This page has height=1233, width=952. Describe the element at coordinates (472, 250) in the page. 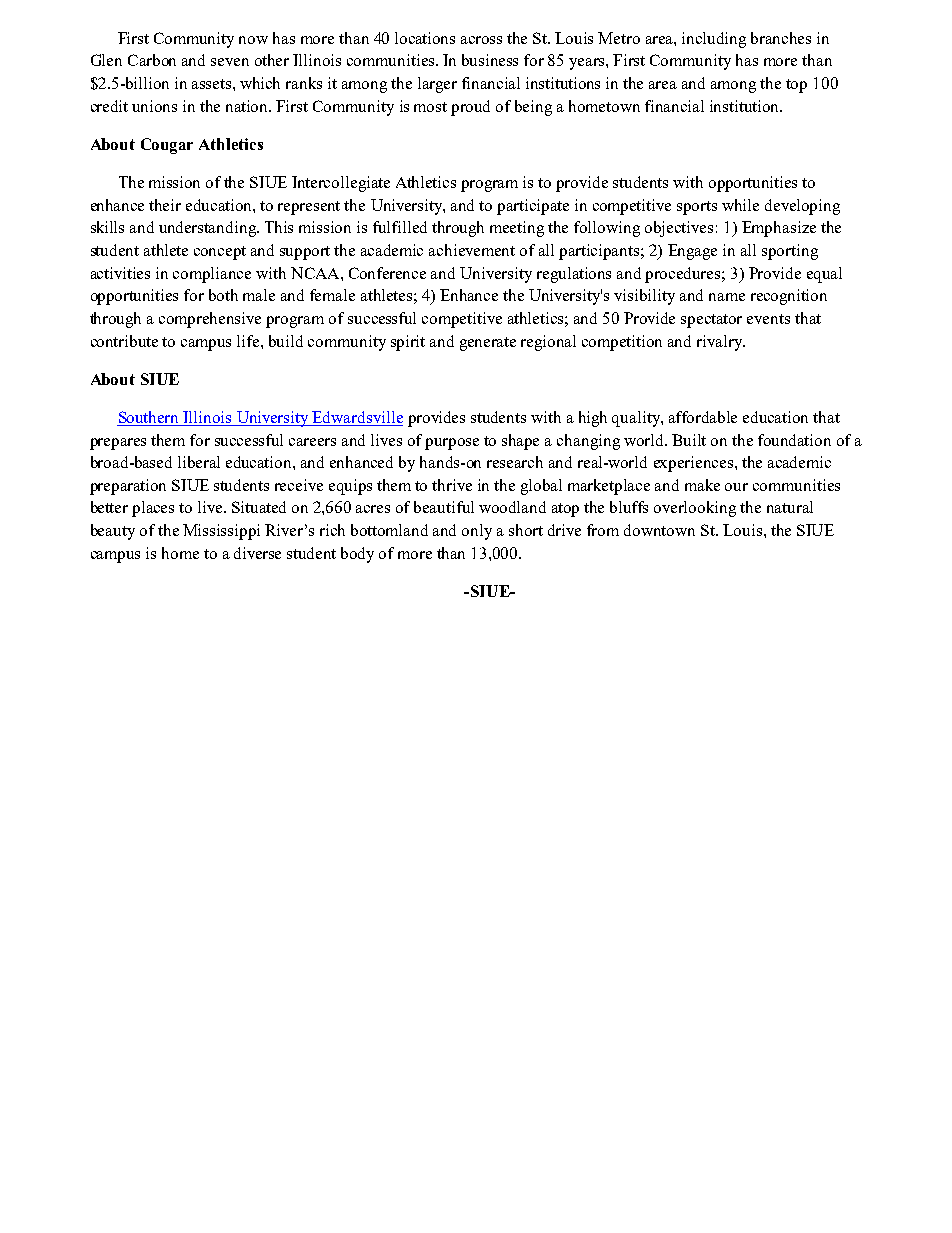

I see `achievement` at that location.
